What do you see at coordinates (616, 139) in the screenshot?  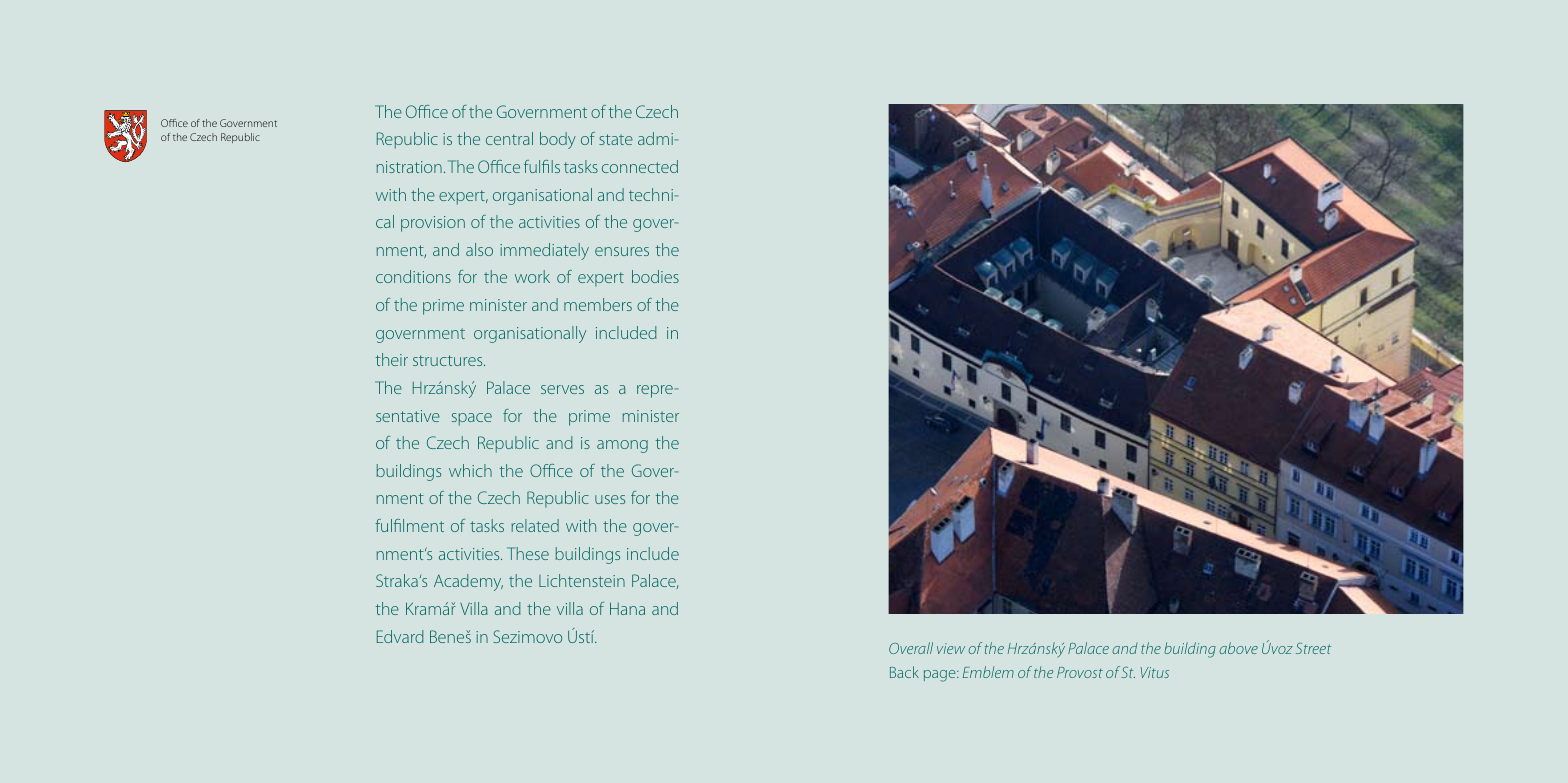 I see `state` at bounding box center [616, 139].
